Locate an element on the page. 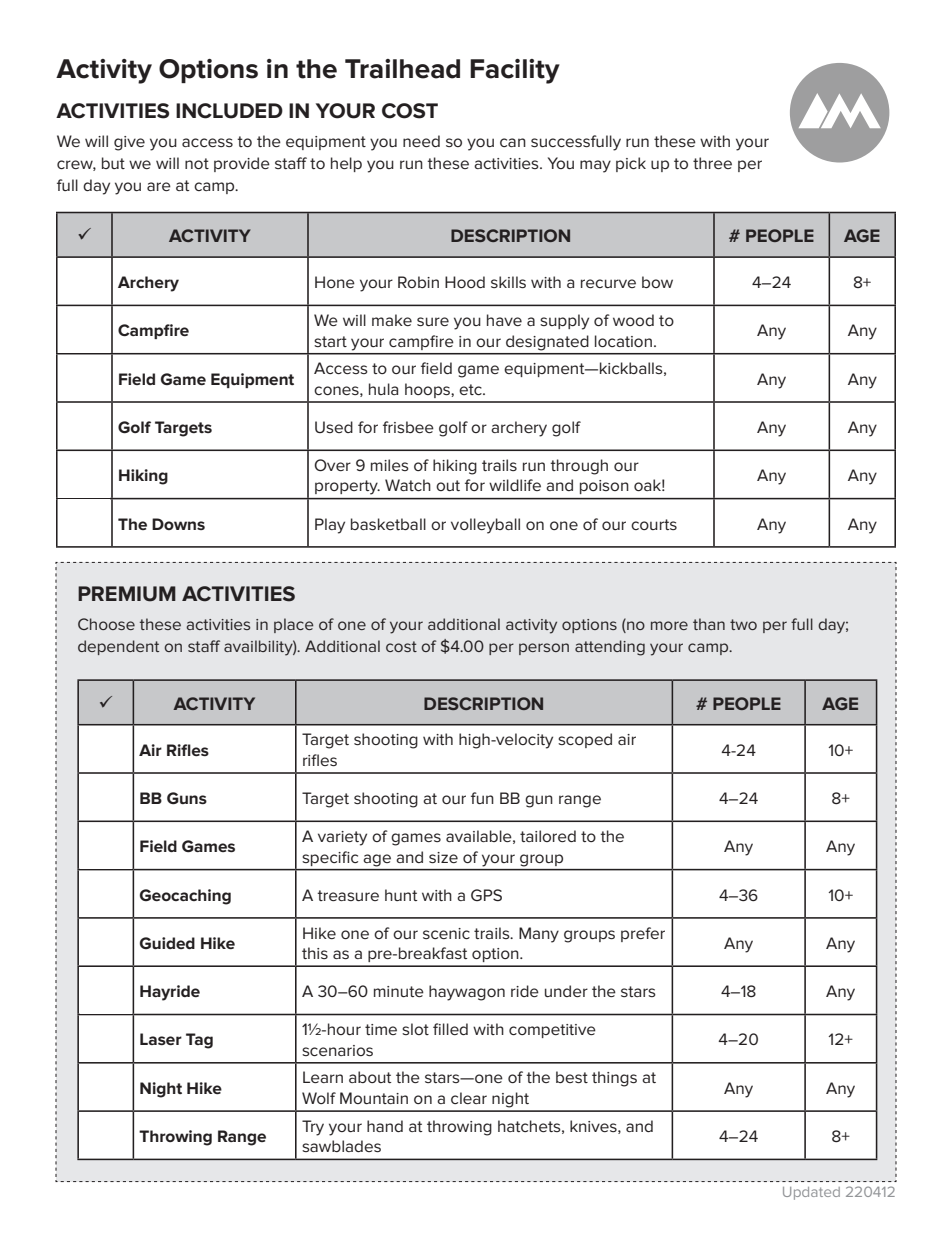  three is located at coordinates (712, 163).
